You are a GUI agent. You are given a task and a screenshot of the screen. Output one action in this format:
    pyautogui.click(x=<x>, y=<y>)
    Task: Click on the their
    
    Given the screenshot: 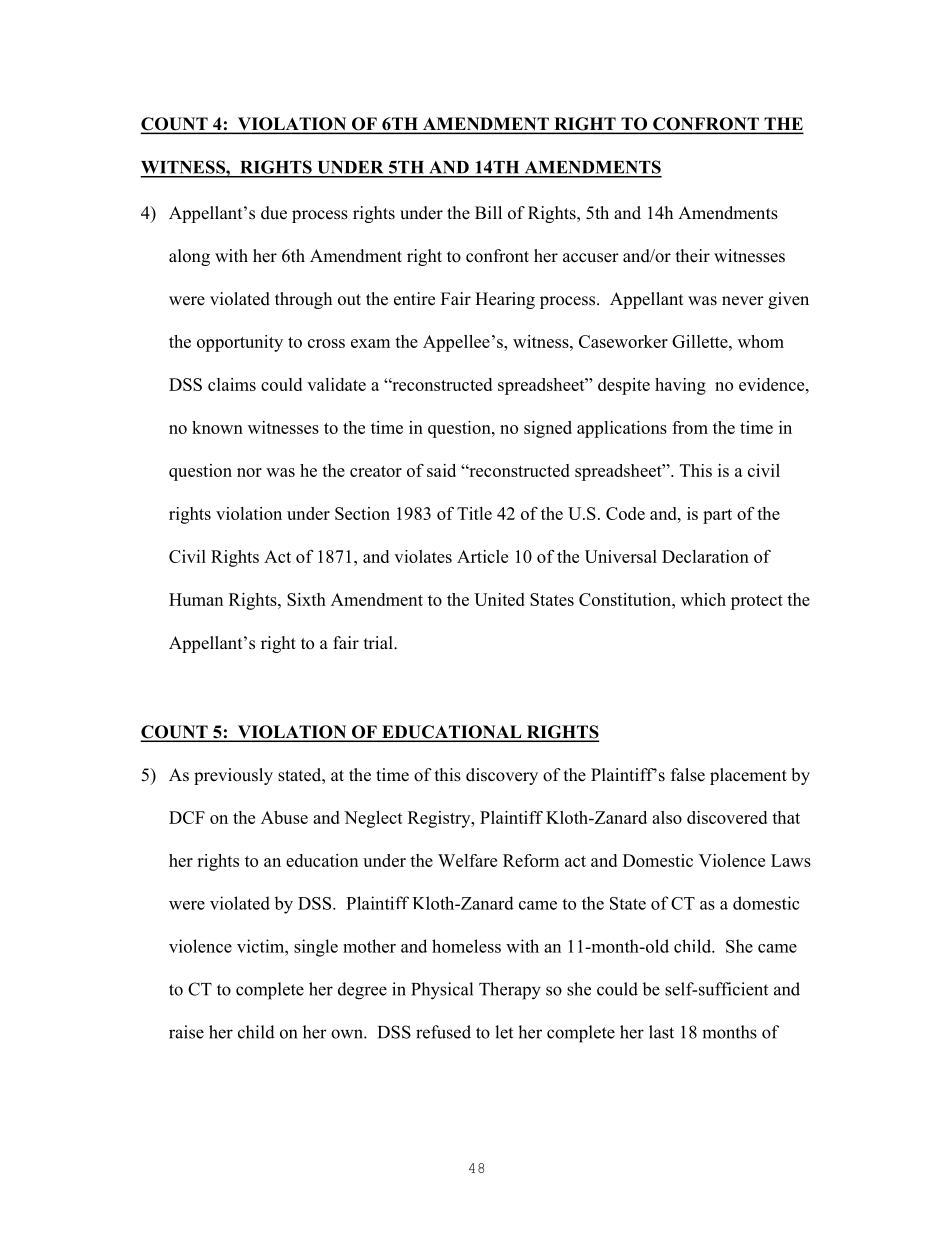 What is the action you would take?
    pyautogui.click(x=693, y=256)
